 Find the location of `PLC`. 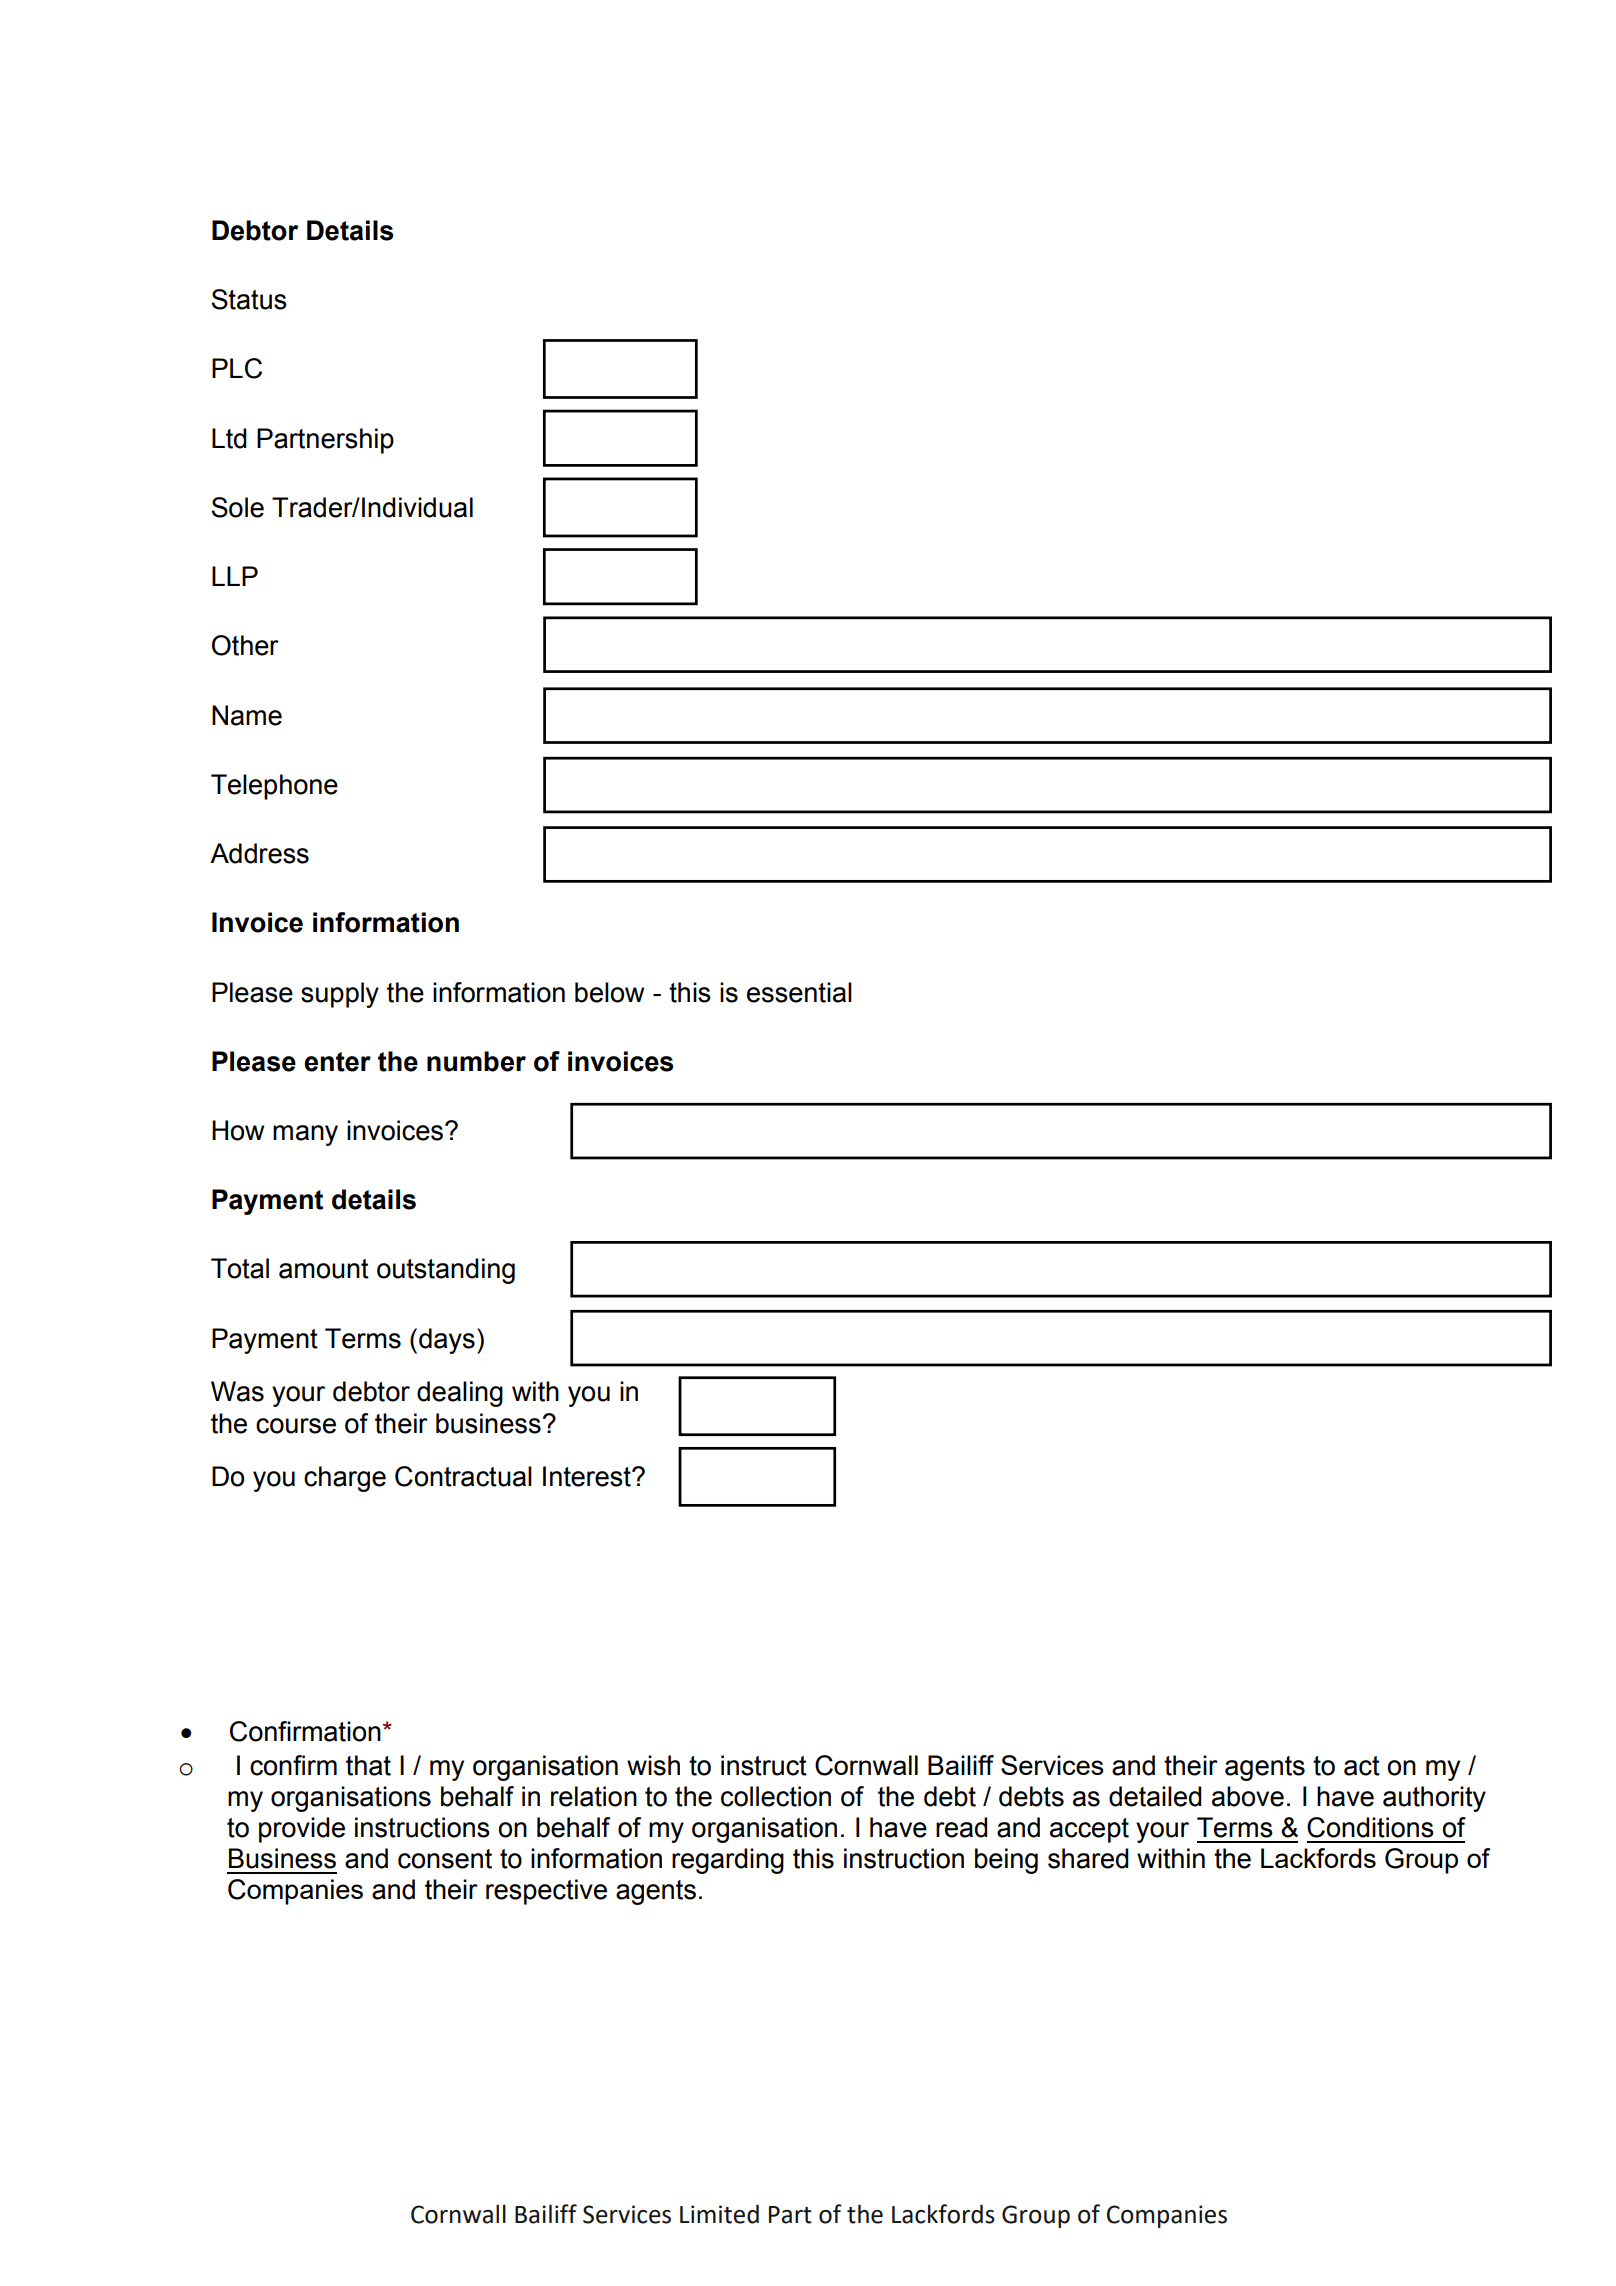

PLC is located at coordinates (237, 368).
